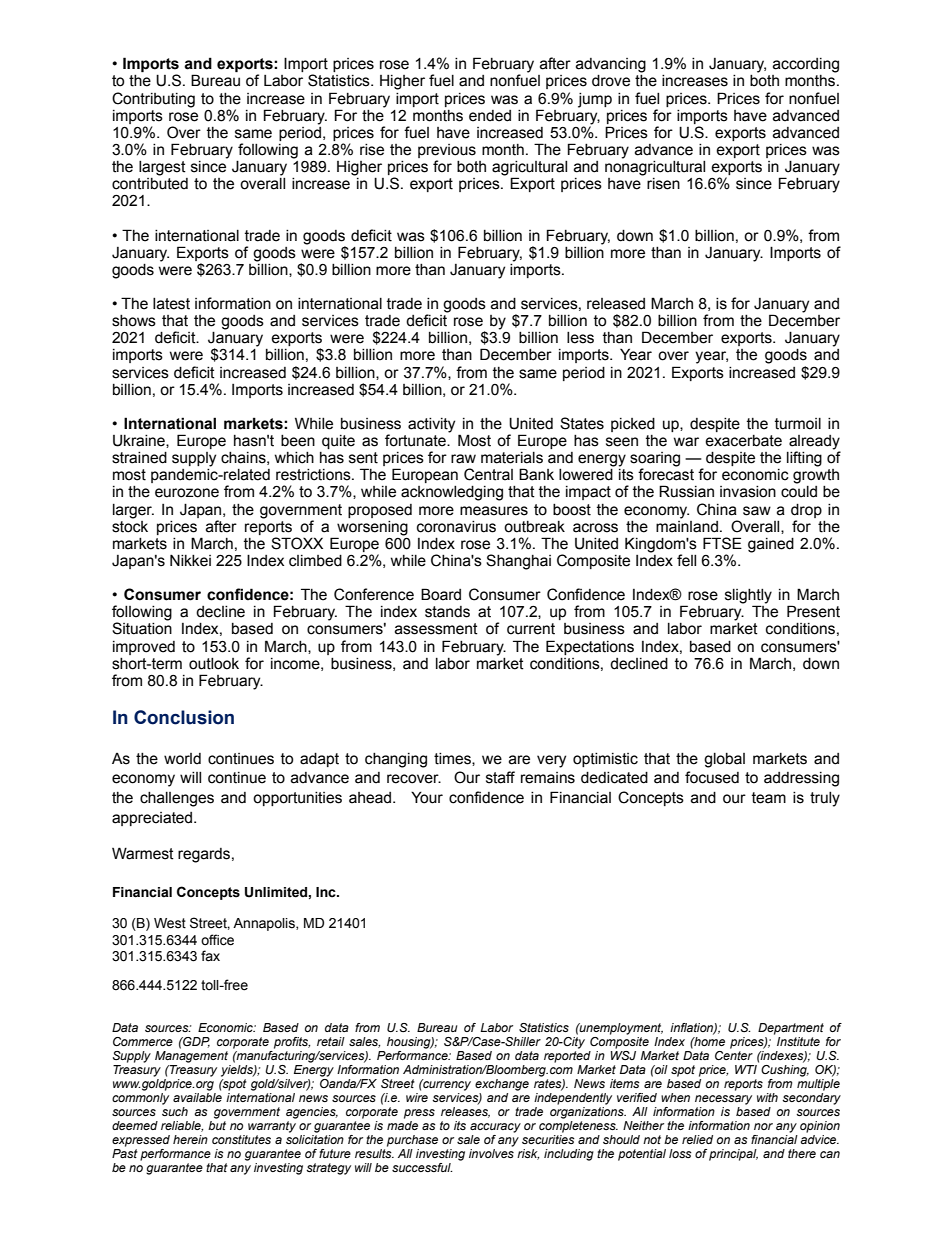 Image resolution: width=952 pixels, height=1233 pixels. I want to click on Contributing, so click(153, 100).
